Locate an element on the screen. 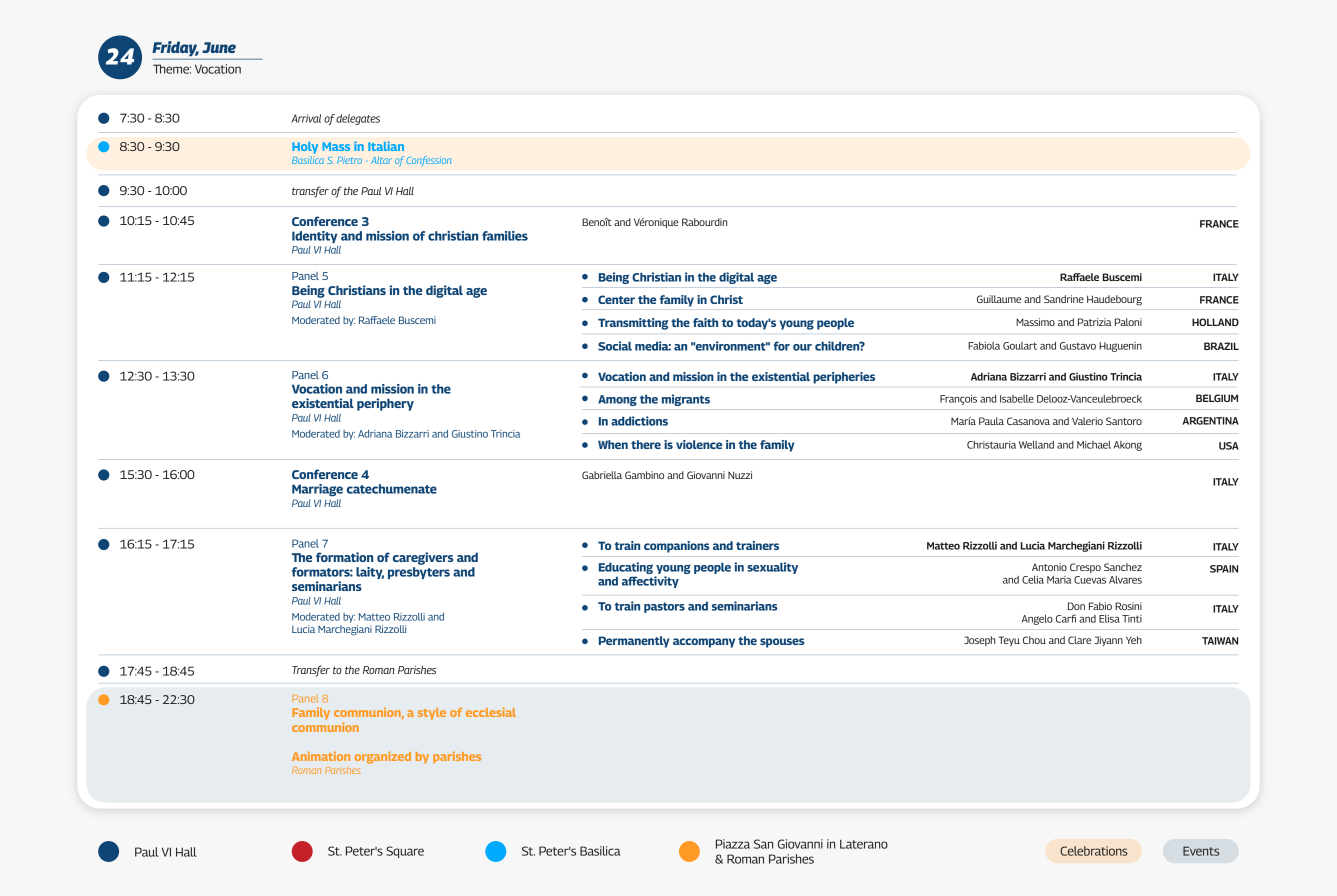 Image resolution: width=1337 pixels, height=896 pixels. Confession is located at coordinates (428, 161).
